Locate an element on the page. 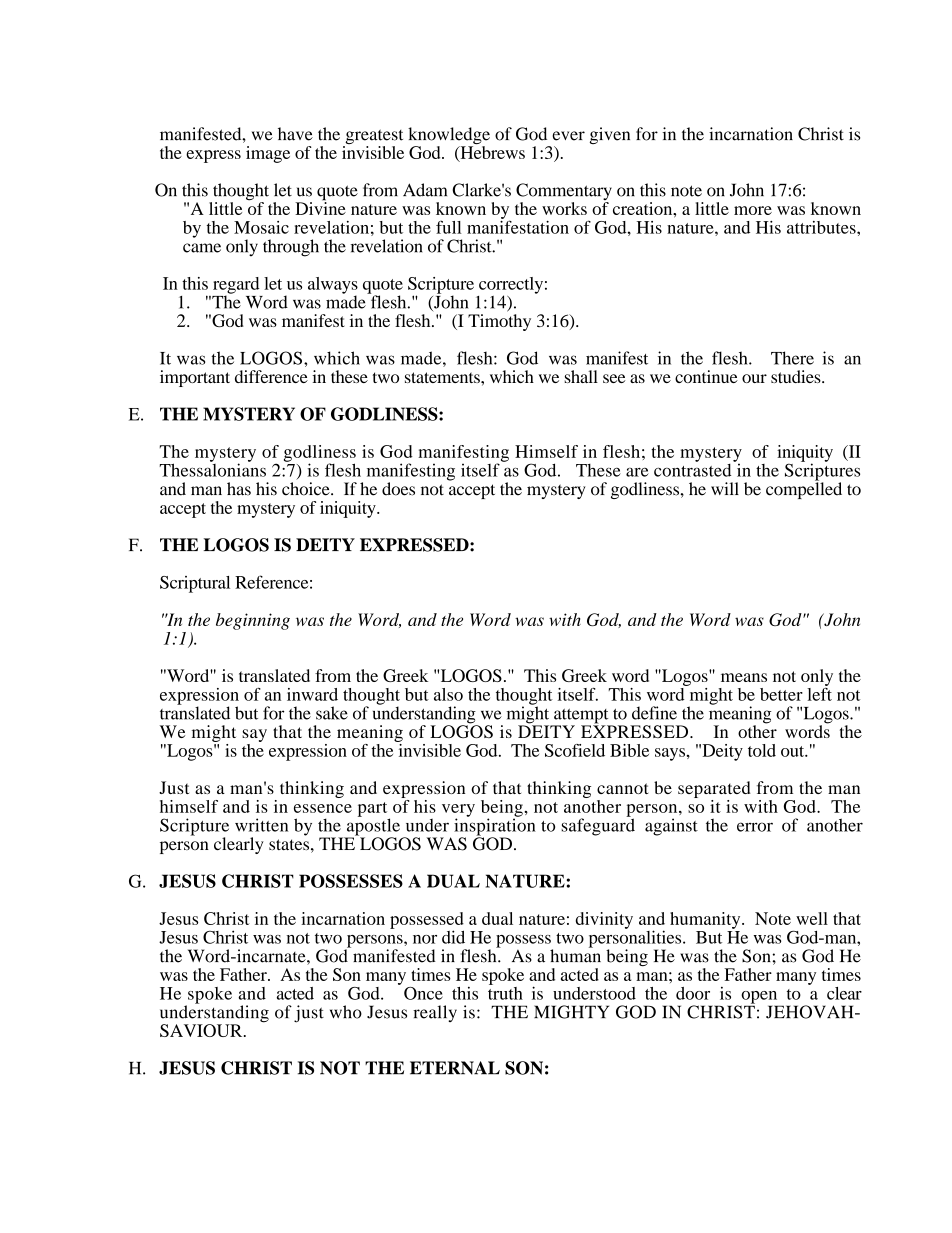 The image size is (952, 1233). means is located at coordinates (744, 677).
